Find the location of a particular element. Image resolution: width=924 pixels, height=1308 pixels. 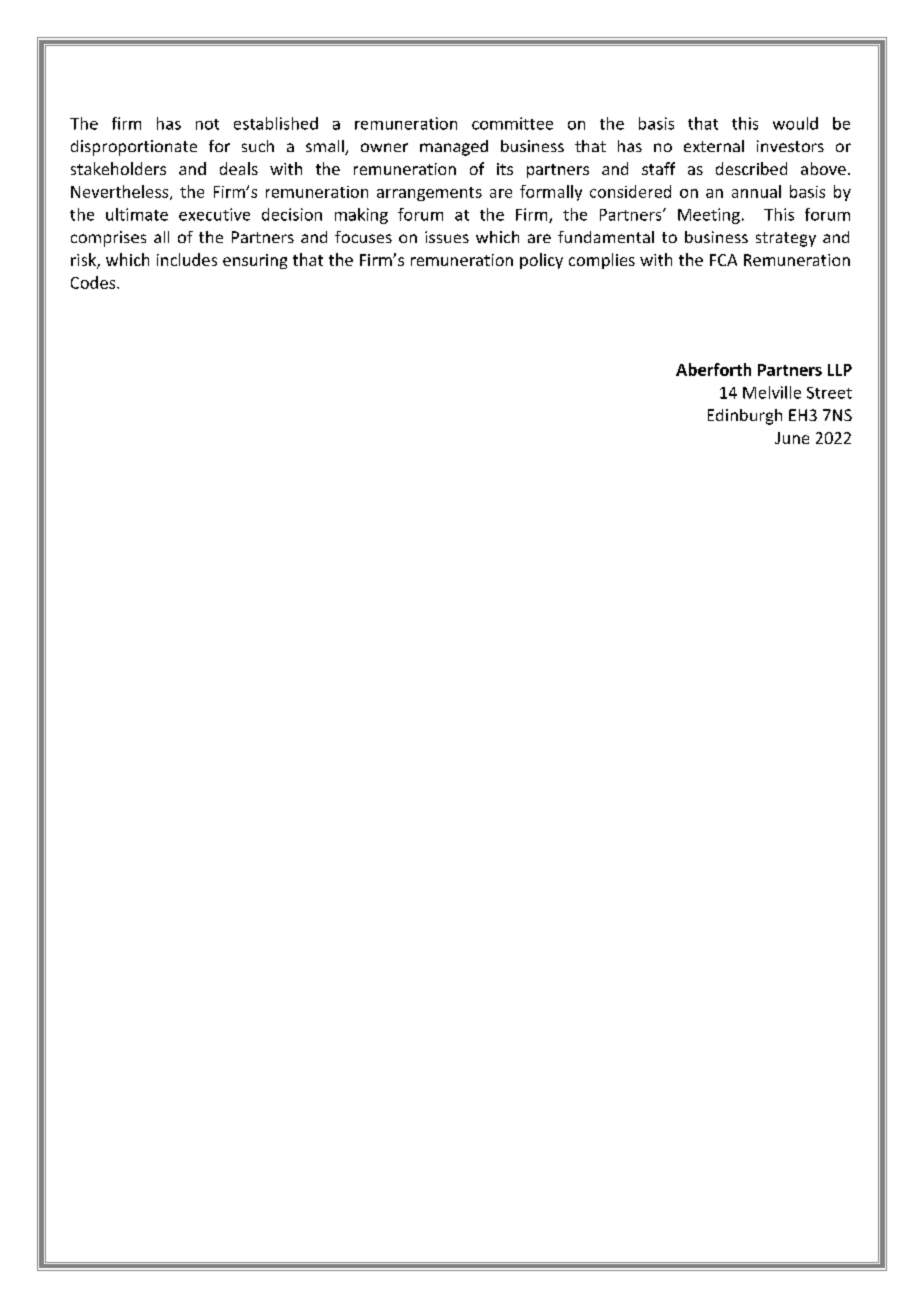

ensuring is located at coordinates (255, 261).
